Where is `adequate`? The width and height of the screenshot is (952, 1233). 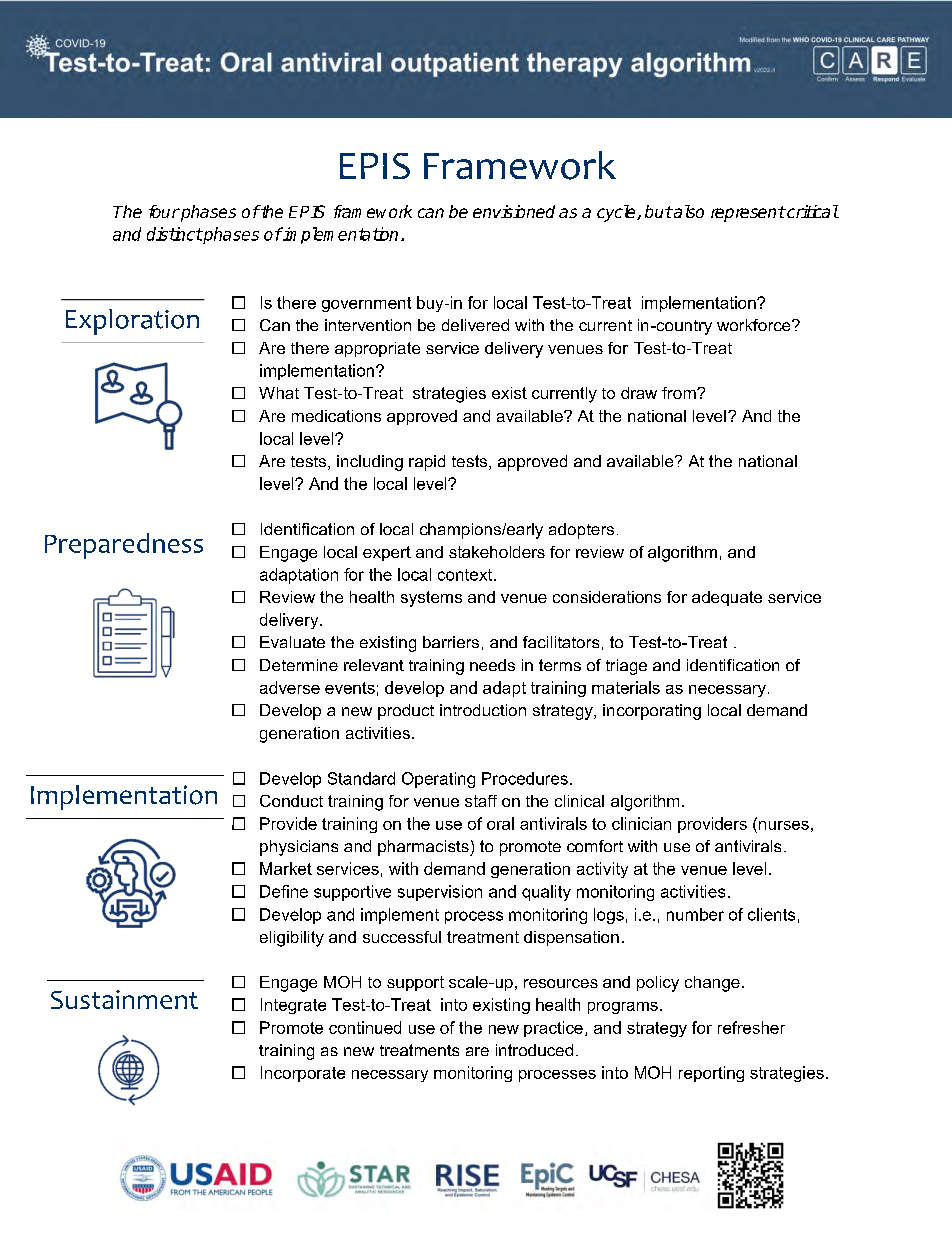 adequate is located at coordinates (727, 598).
